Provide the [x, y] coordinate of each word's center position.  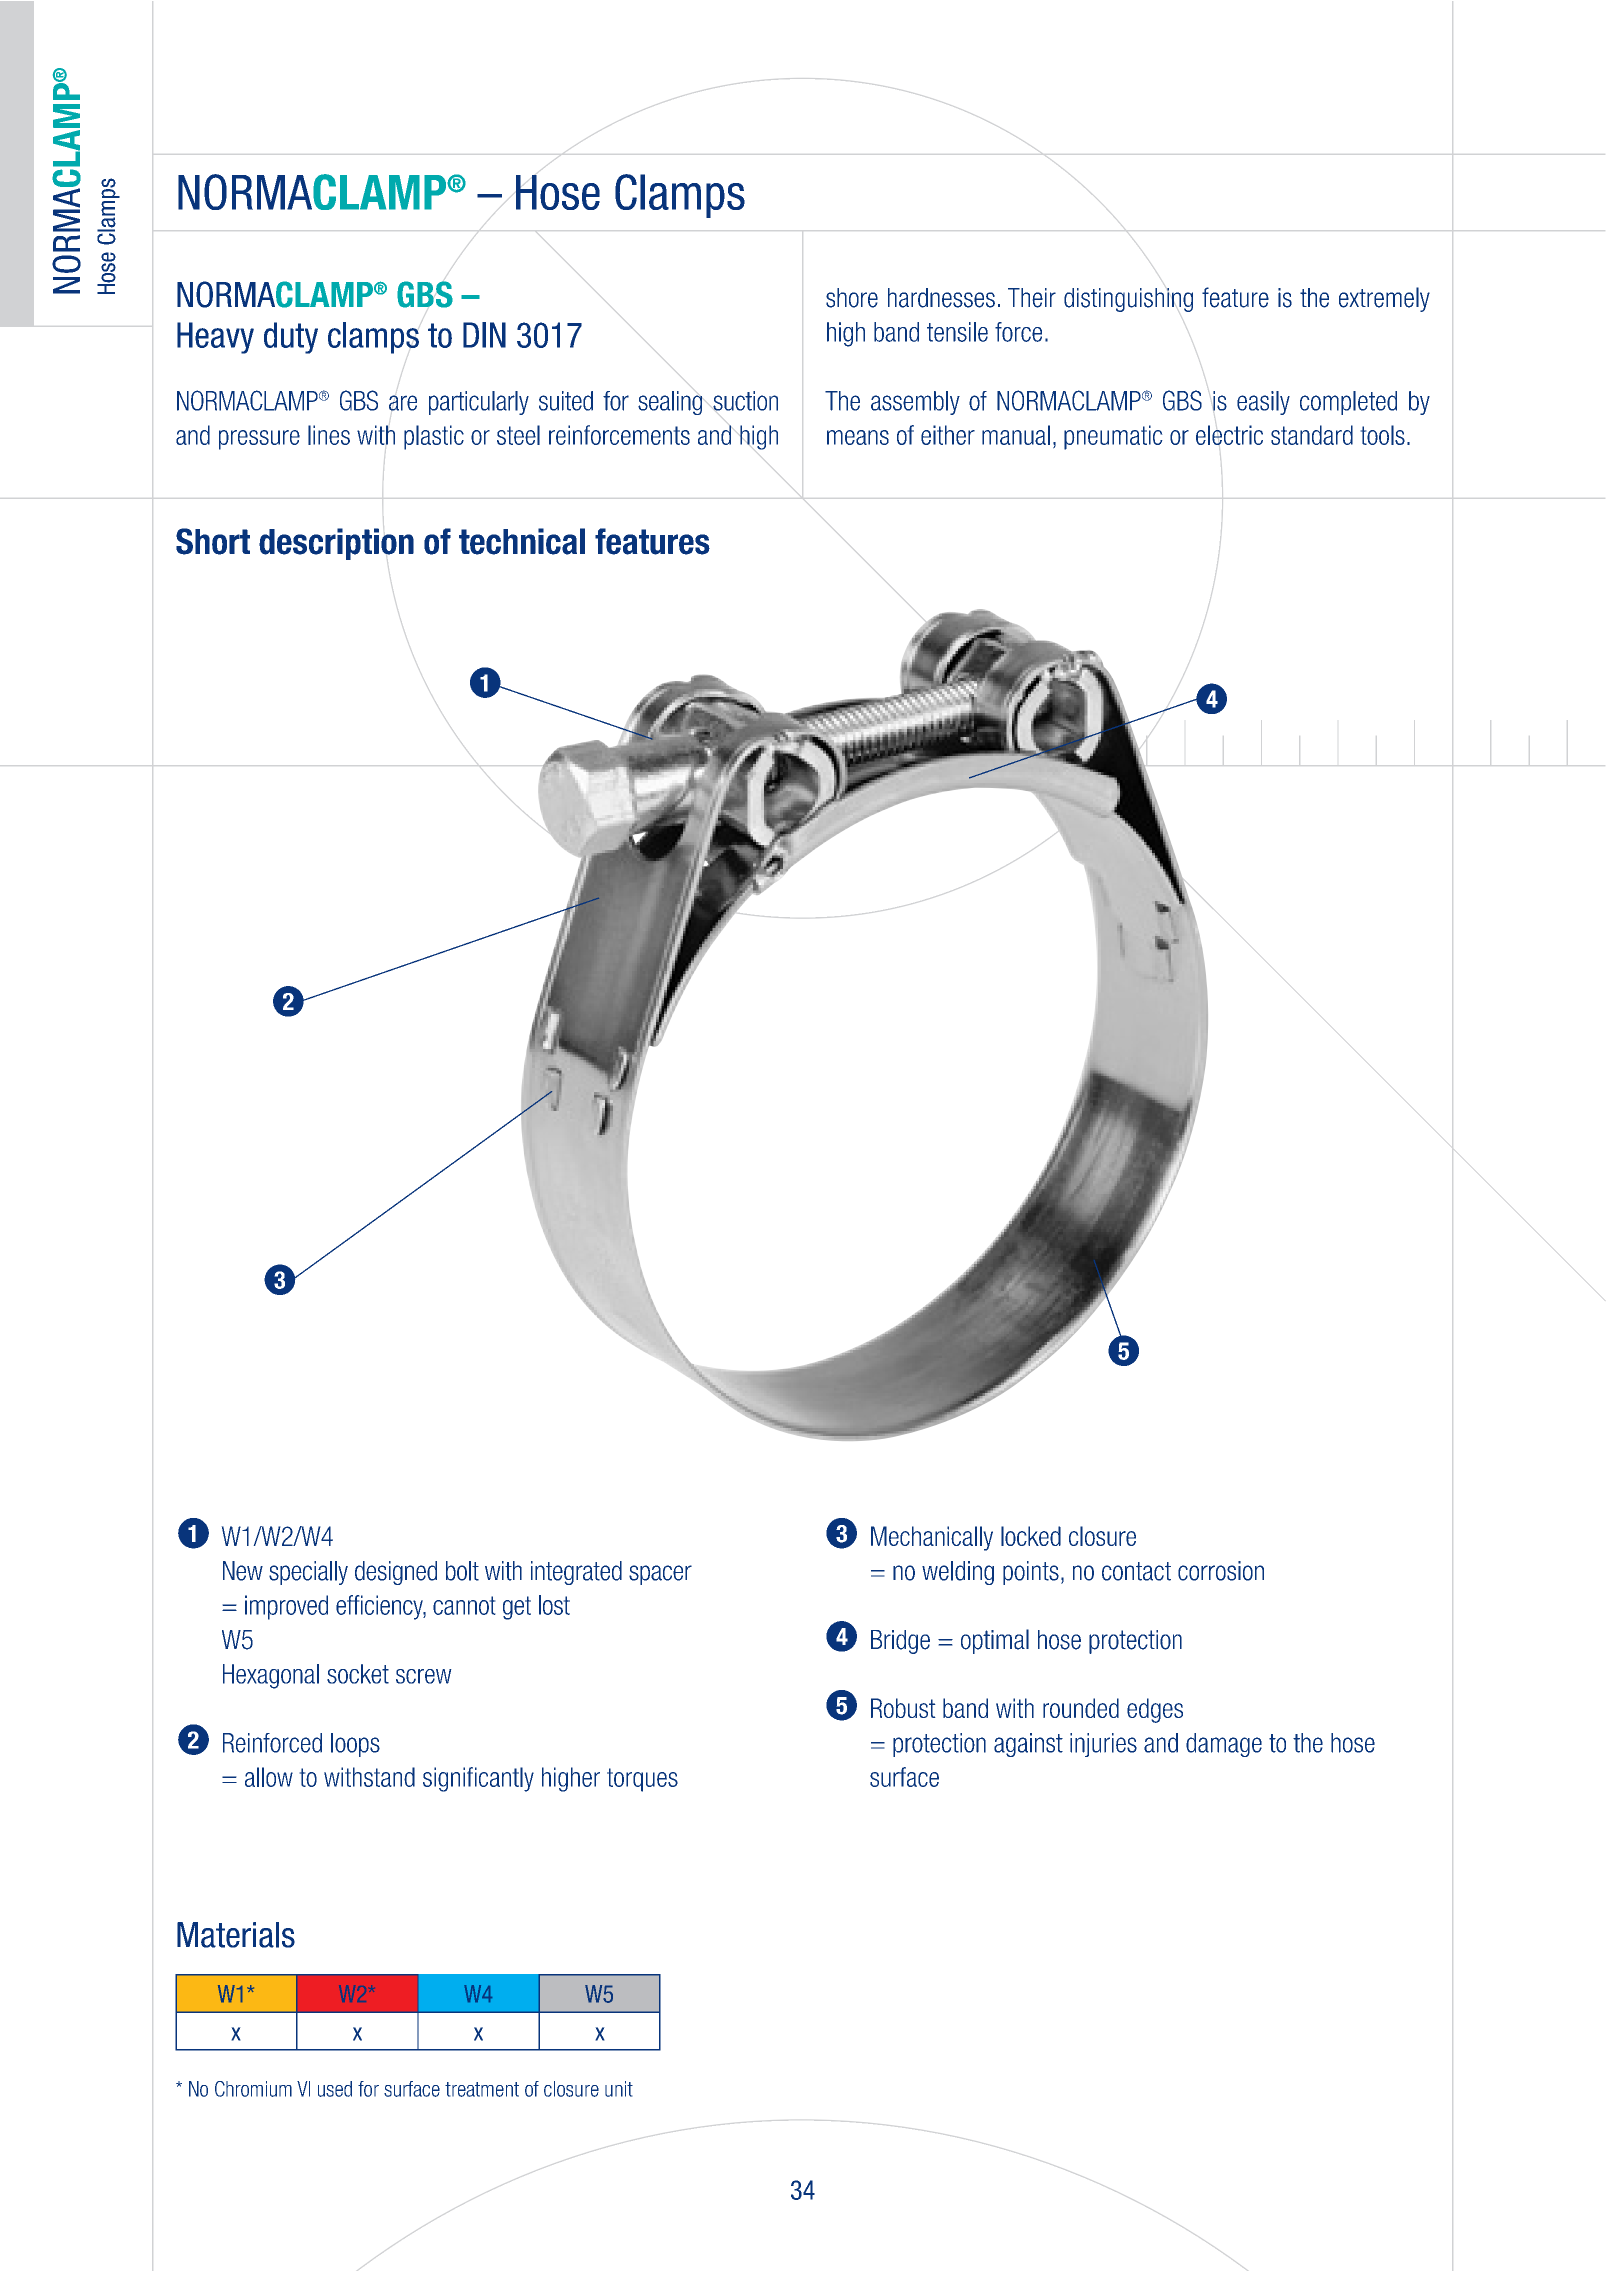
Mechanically [932, 1538]
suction [745, 401]
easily [1263, 403]
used [335, 2089]
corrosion [1221, 1571]
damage [1224, 1745]
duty [291, 338]
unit [619, 2089]
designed [396, 1573]
